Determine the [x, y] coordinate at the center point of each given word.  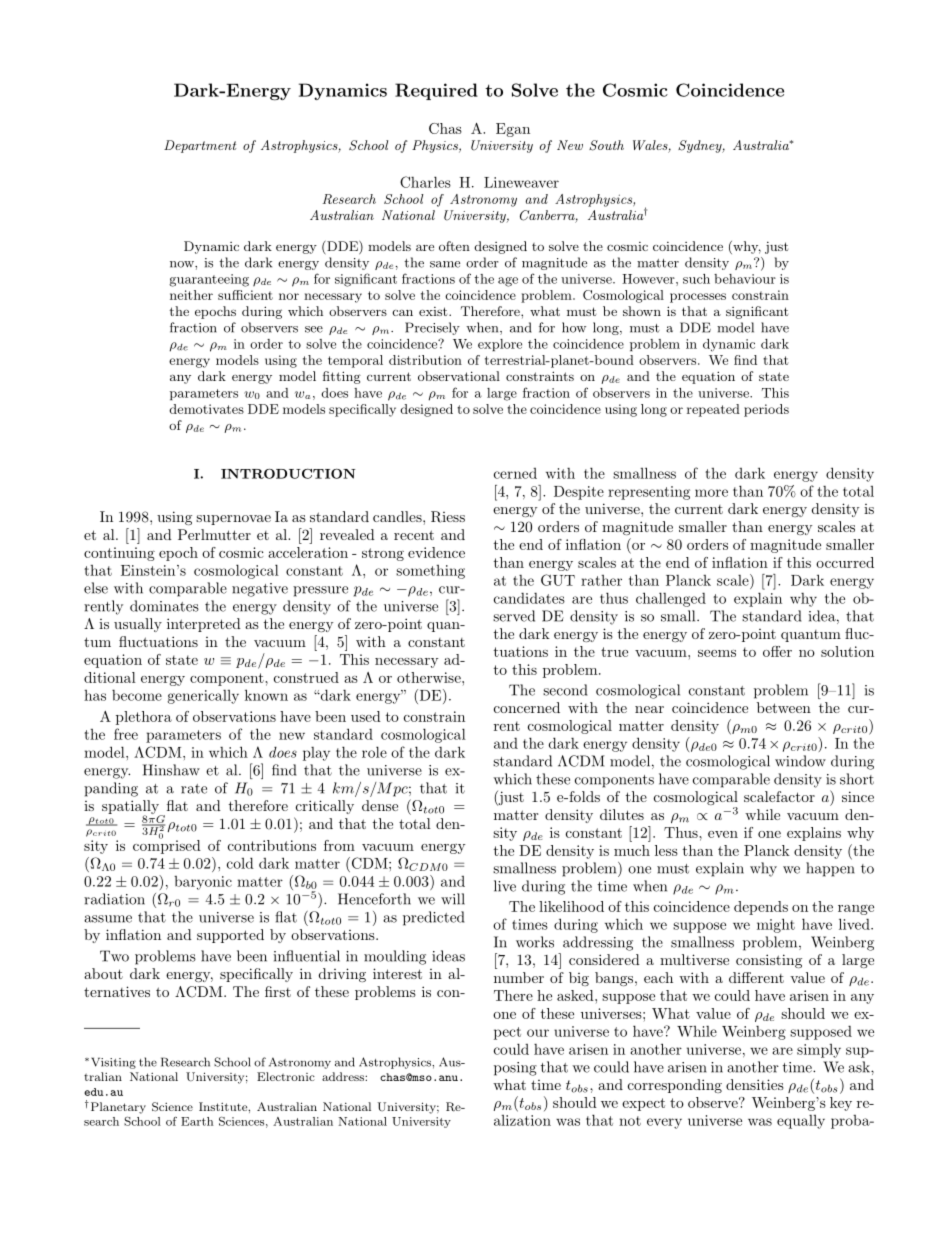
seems [717, 653]
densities [755, 1084]
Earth [197, 1121]
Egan [513, 130]
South [606, 145]
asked [576, 995]
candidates [529, 598]
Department [200, 146]
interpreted [204, 625]
